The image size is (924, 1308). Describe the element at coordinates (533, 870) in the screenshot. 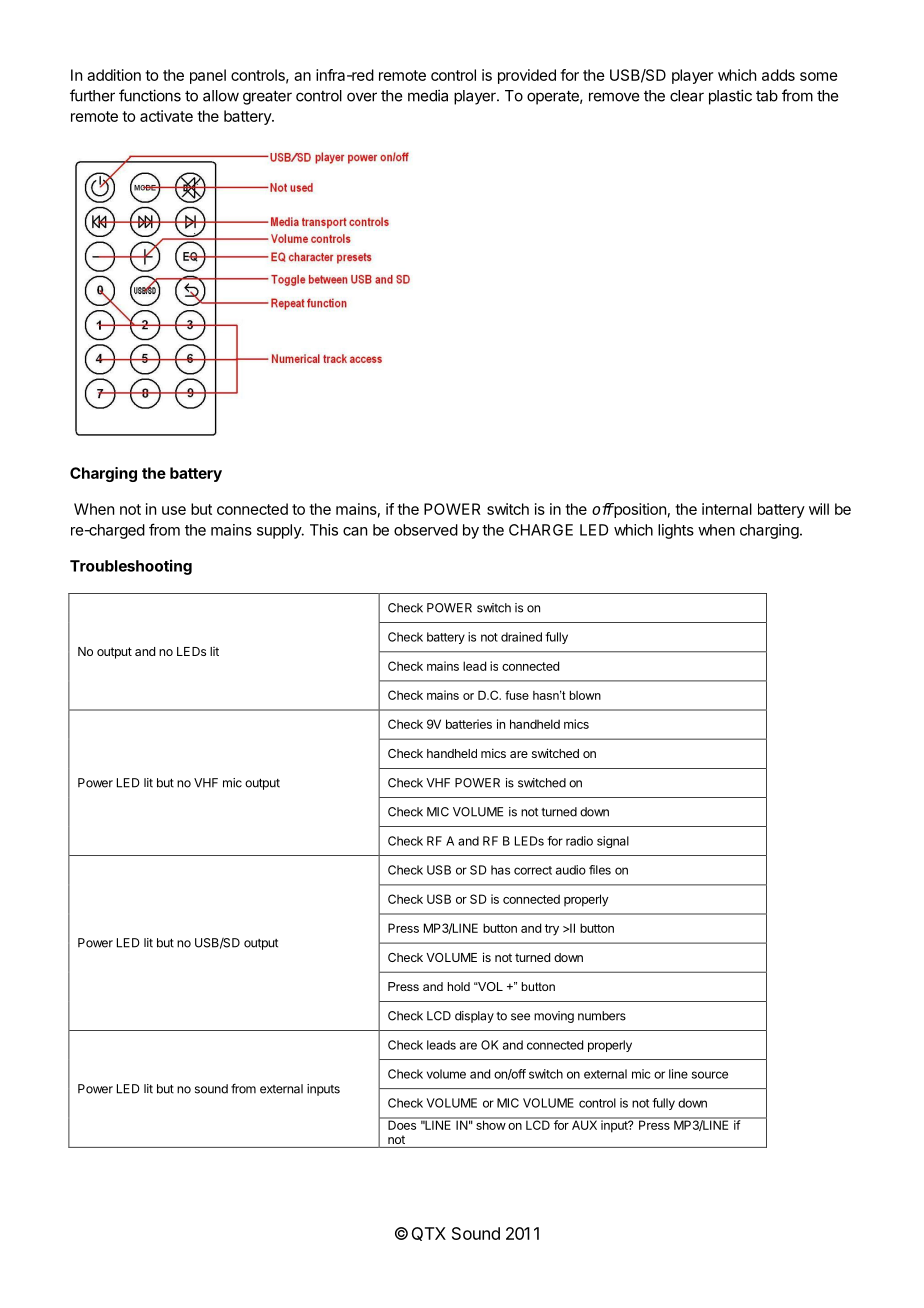

I see `correct` at that location.
